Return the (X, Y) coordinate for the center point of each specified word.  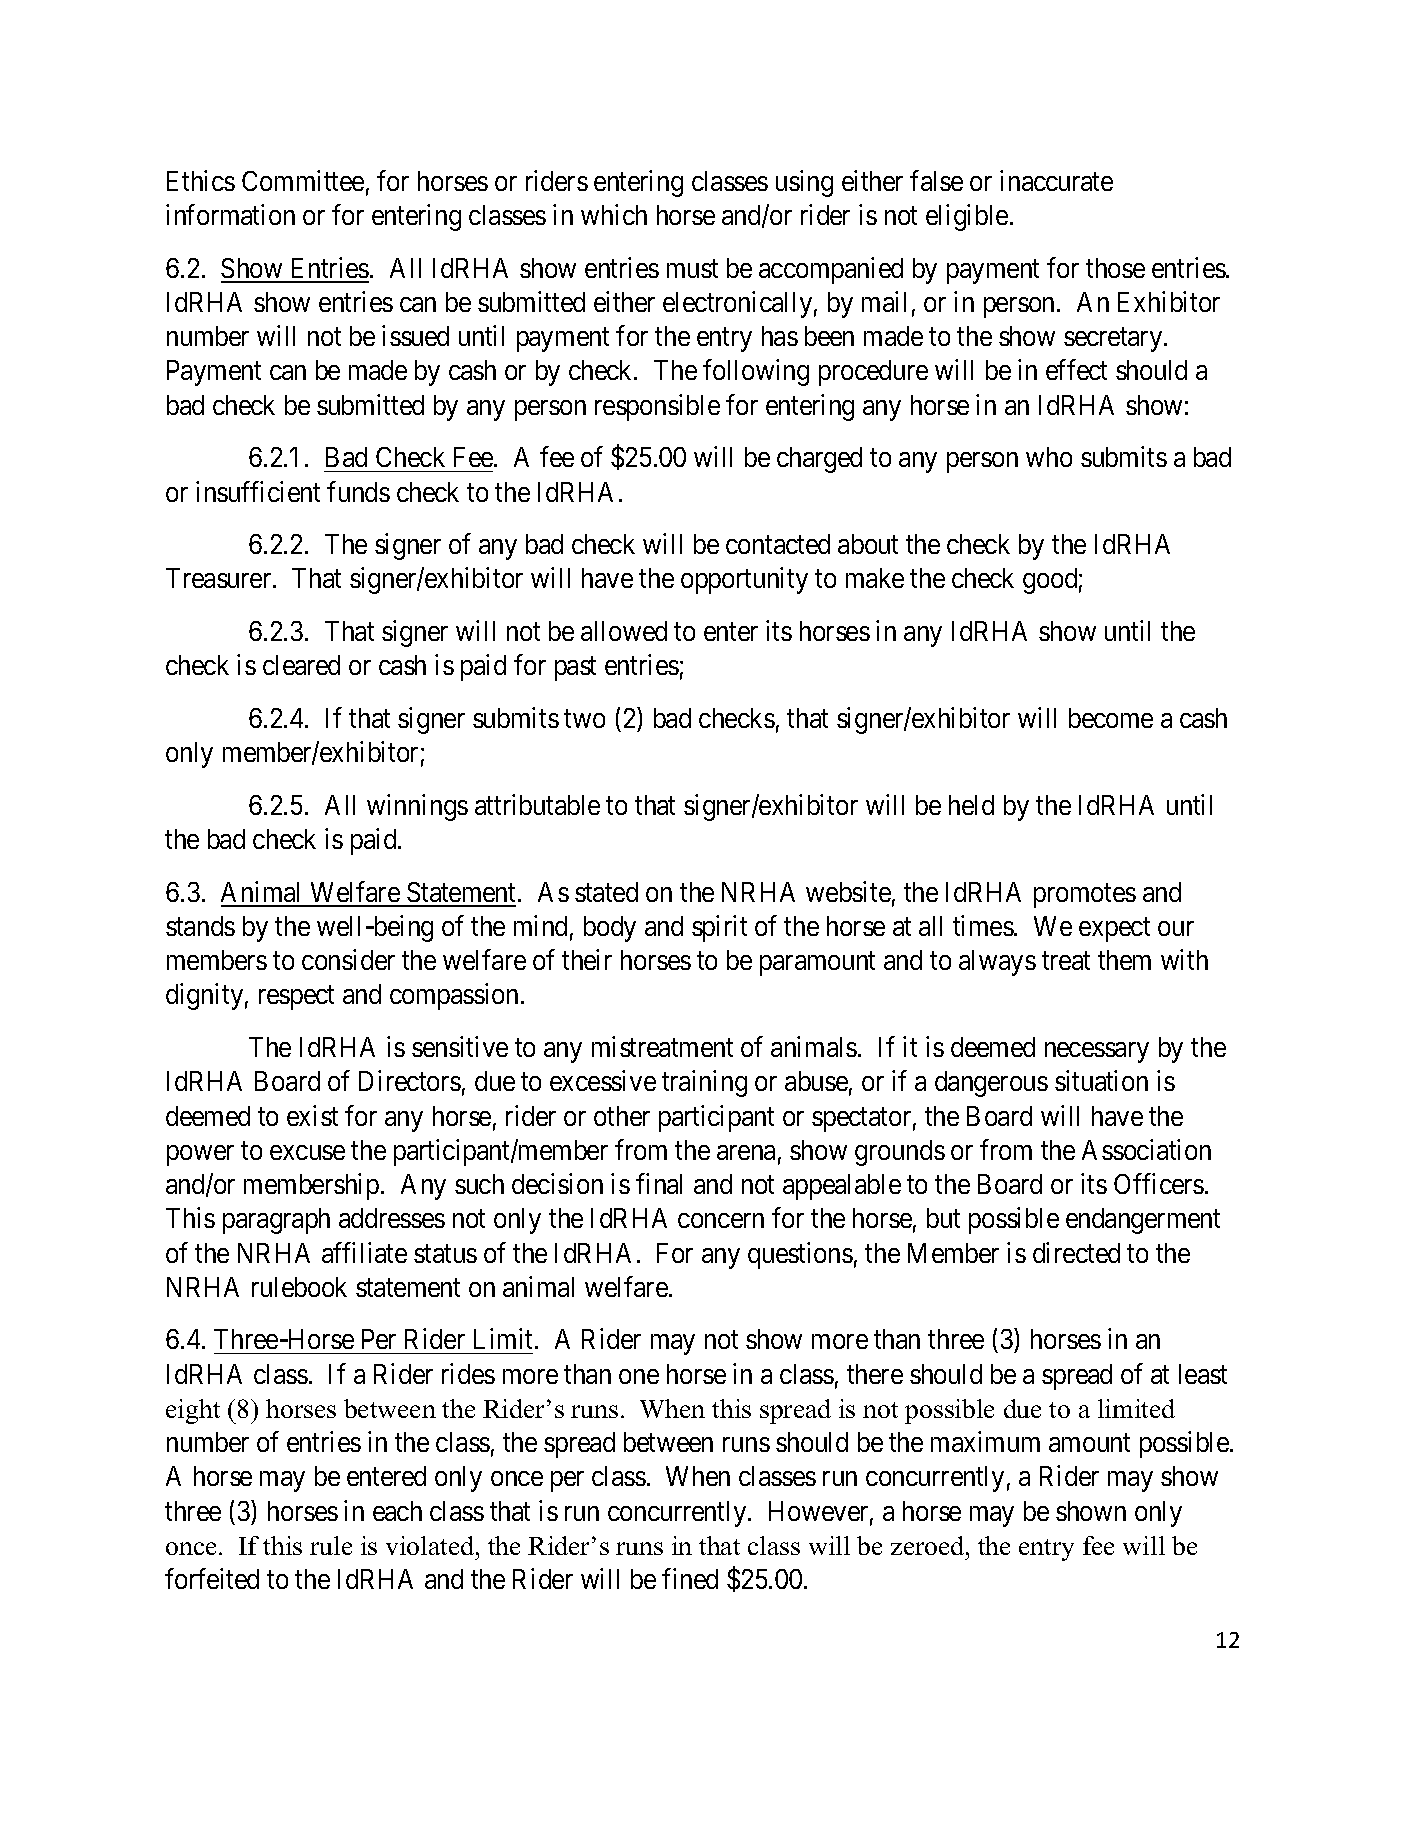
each (397, 1511)
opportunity (744, 581)
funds (358, 491)
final (659, 1183)
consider (348, 959)
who (1049, 457)
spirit (719, 928)
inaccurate (1056, 180)
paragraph (276, 1221)
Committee (303, 180)
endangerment (1143, 1221)
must (692, 269)
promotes (1085, 896)
